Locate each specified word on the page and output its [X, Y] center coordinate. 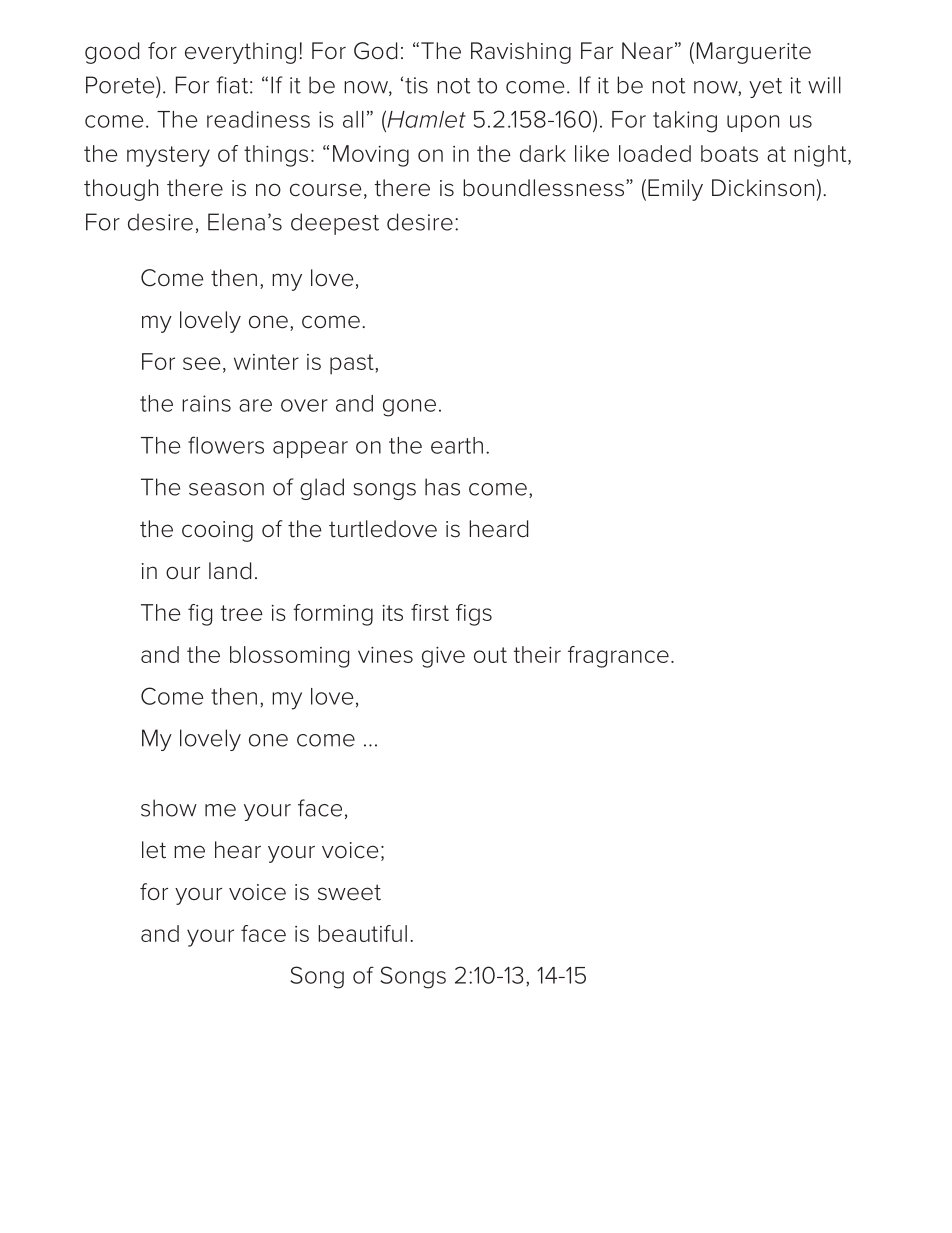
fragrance [618, 657]
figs [474, 615]
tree [242, 613]
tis [416, 85]
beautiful [362, 933]
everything [240, 53]
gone [409, 408]
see [202, 363]
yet [765, 88]
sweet [349, 892]
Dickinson [763, 188]
